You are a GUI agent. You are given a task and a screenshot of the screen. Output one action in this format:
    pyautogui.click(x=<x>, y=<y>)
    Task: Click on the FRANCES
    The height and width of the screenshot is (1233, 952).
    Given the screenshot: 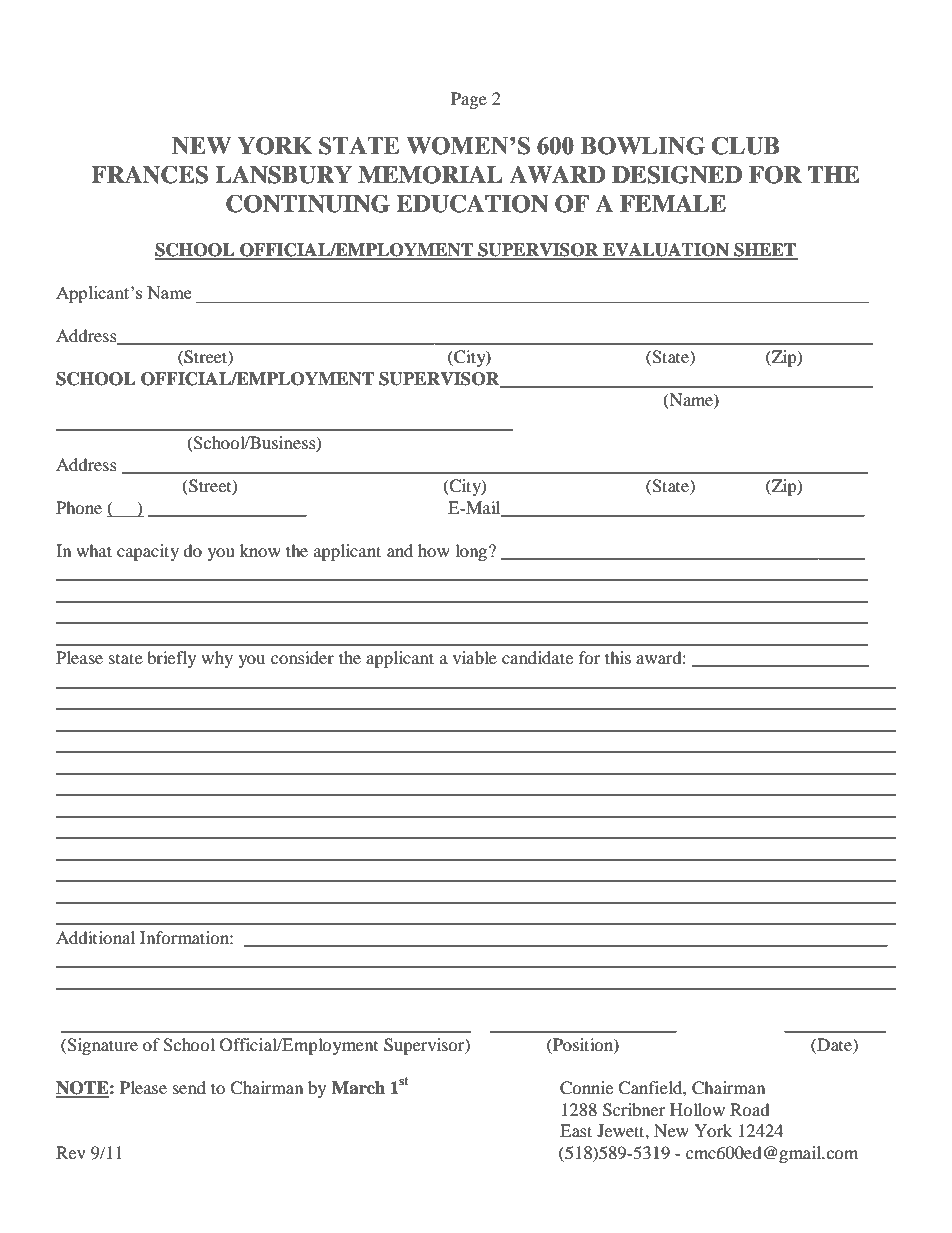 What is the action you would take?
    pyautogui.click(x=149, y=174)
